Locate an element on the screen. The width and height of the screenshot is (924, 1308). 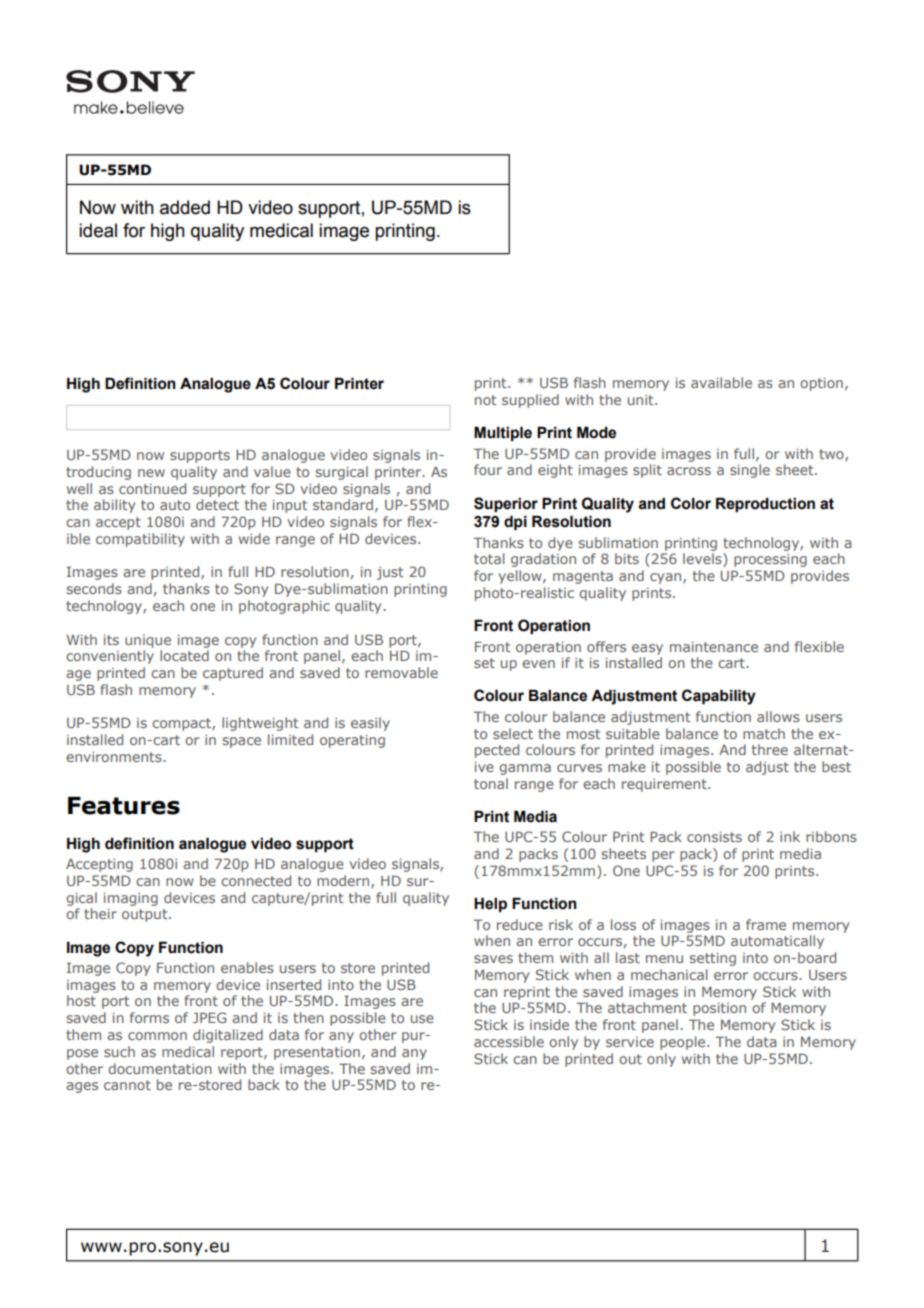
Help is located at coordinates (490, 904).
